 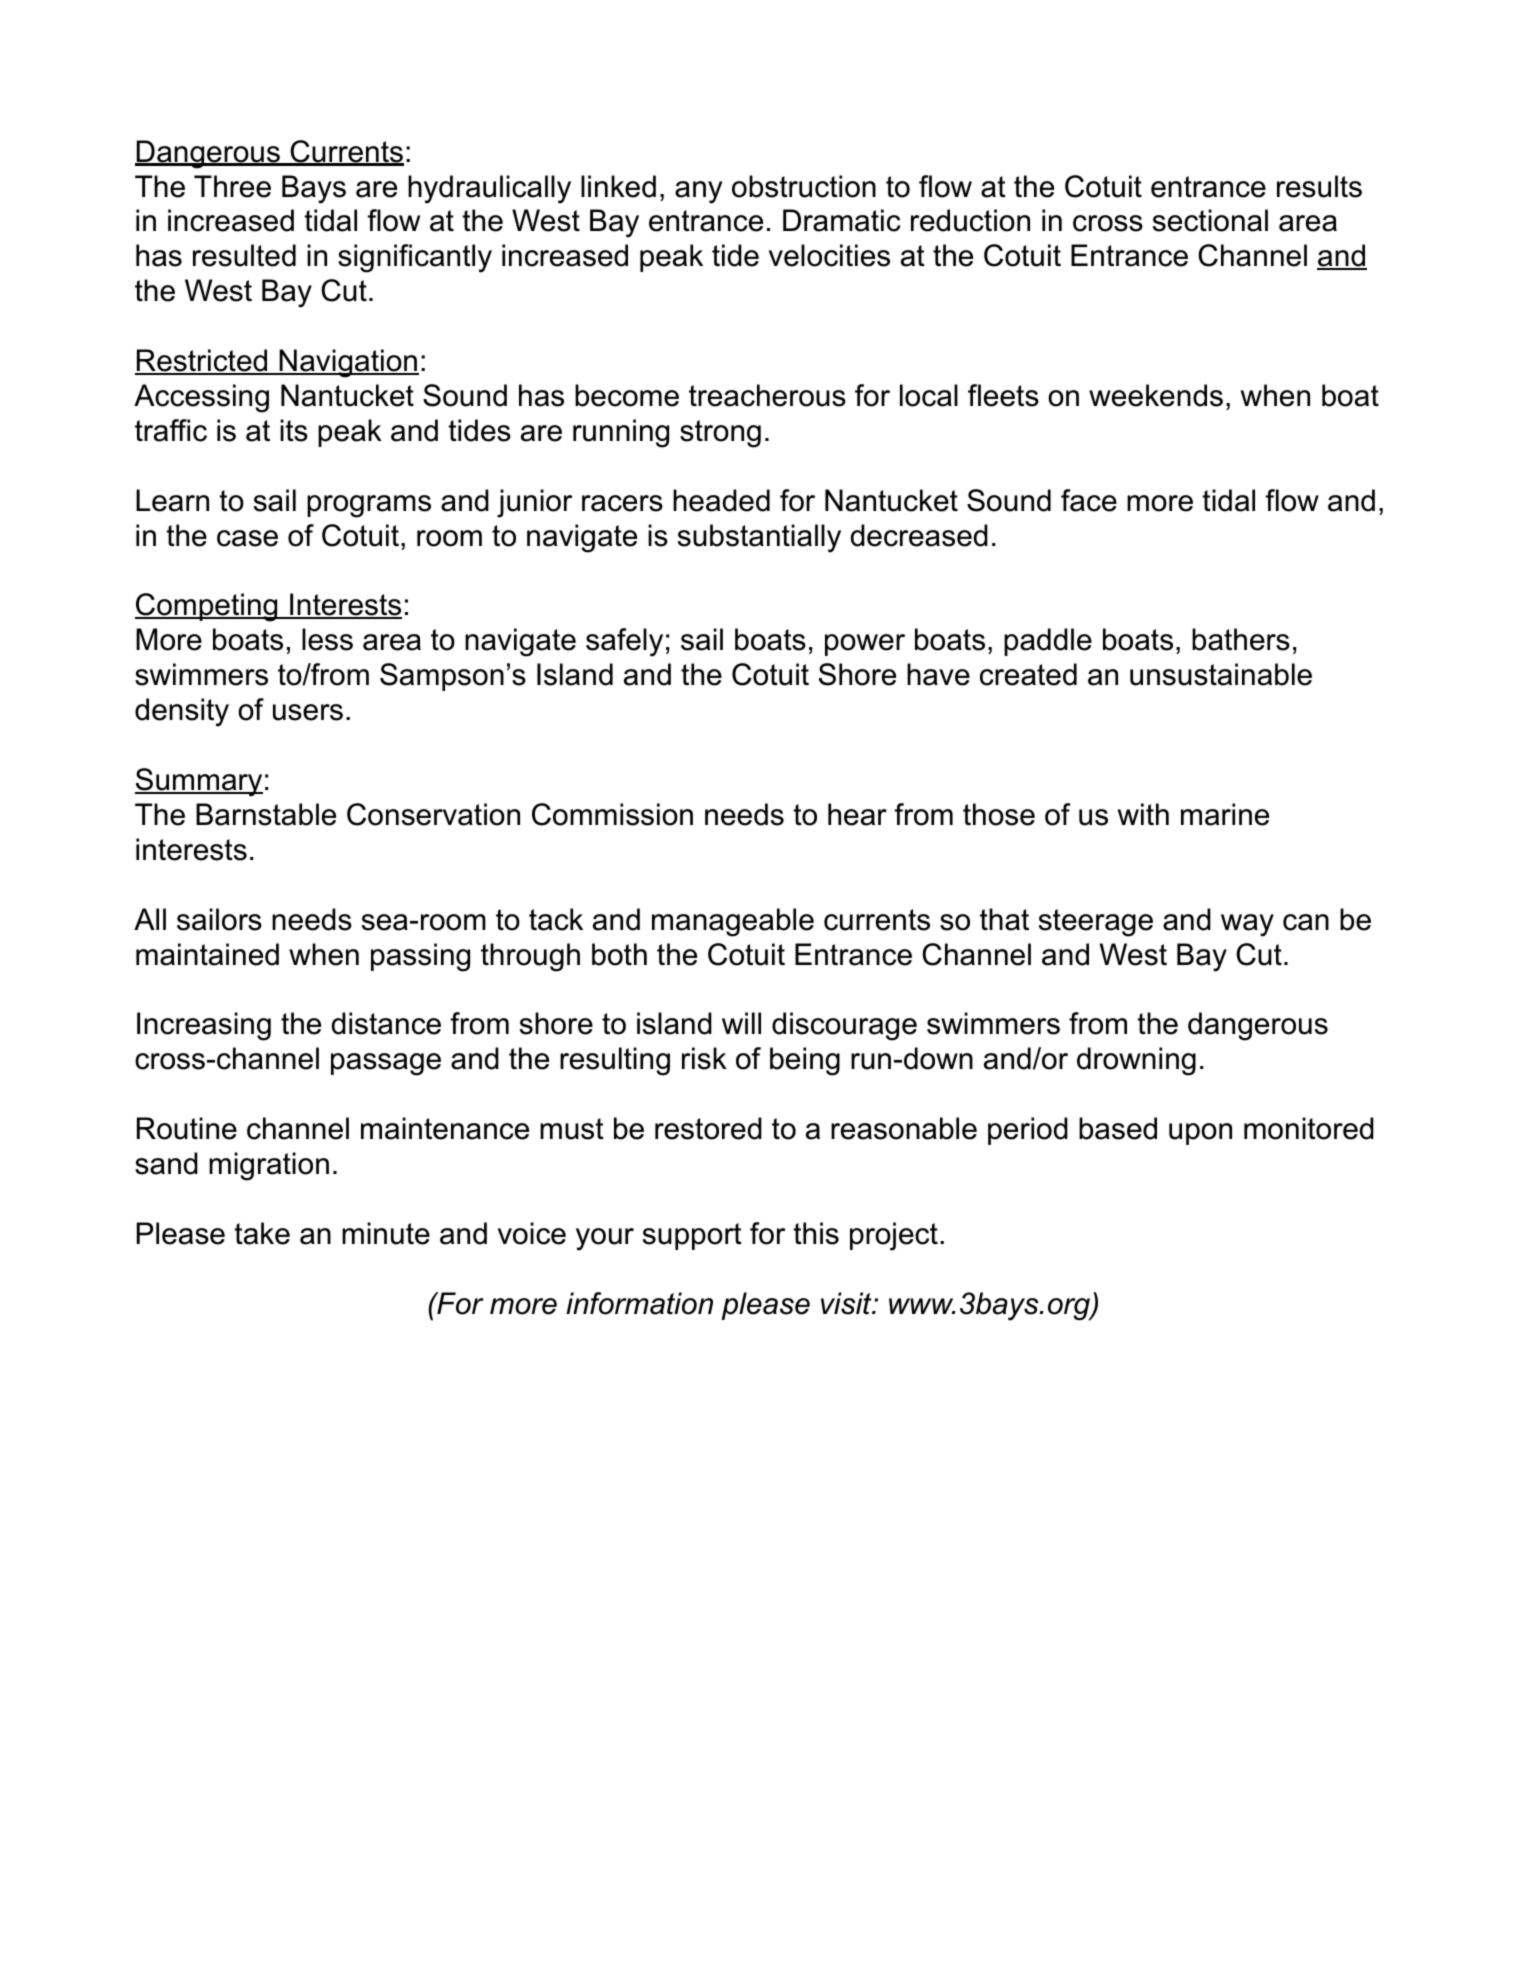 What do you see at coordinates (1143, 814) in the image?
I see `with` at bounding box center [1143, 814].
